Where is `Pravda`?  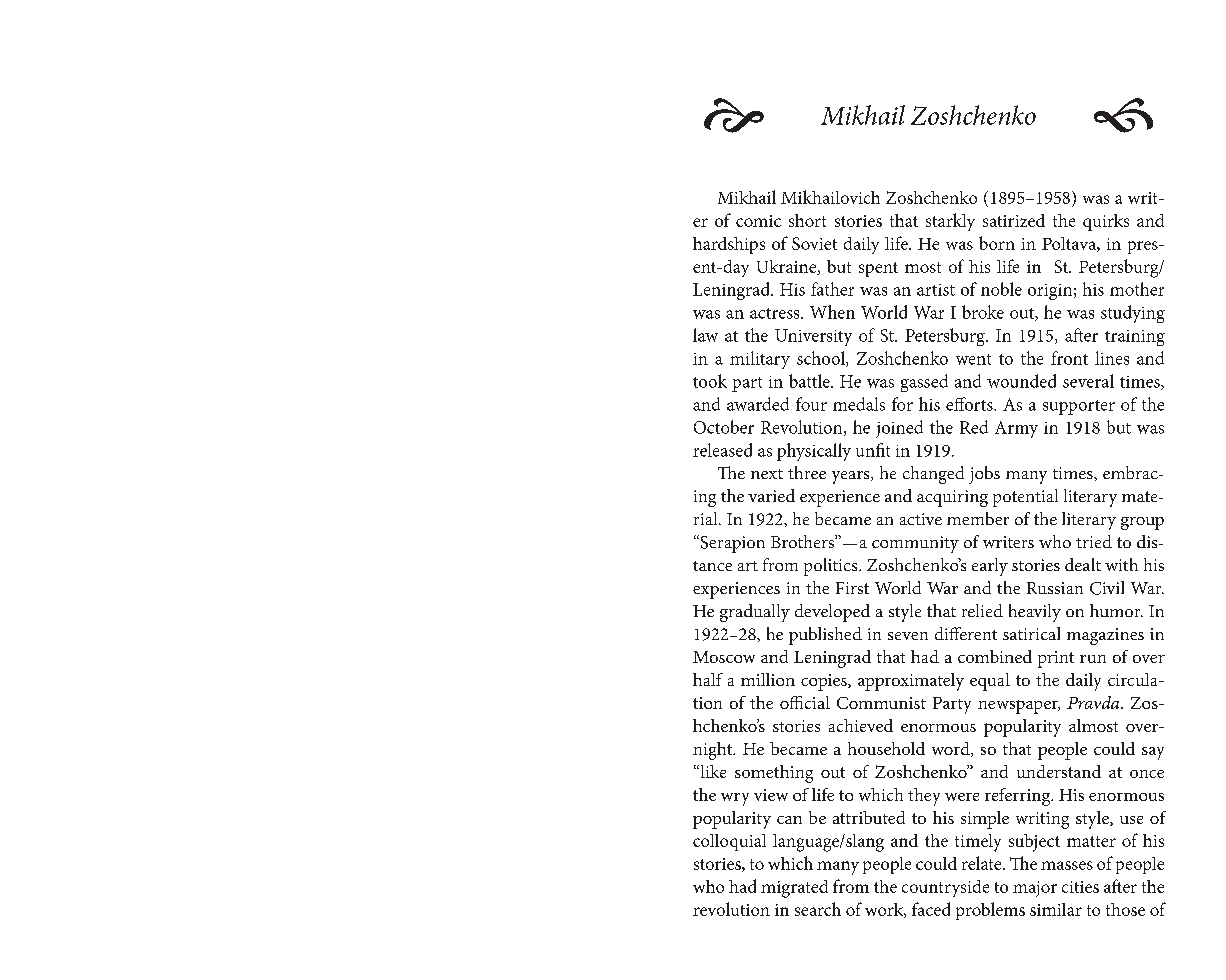
Pravda is located at coordinates (1094, 702).
